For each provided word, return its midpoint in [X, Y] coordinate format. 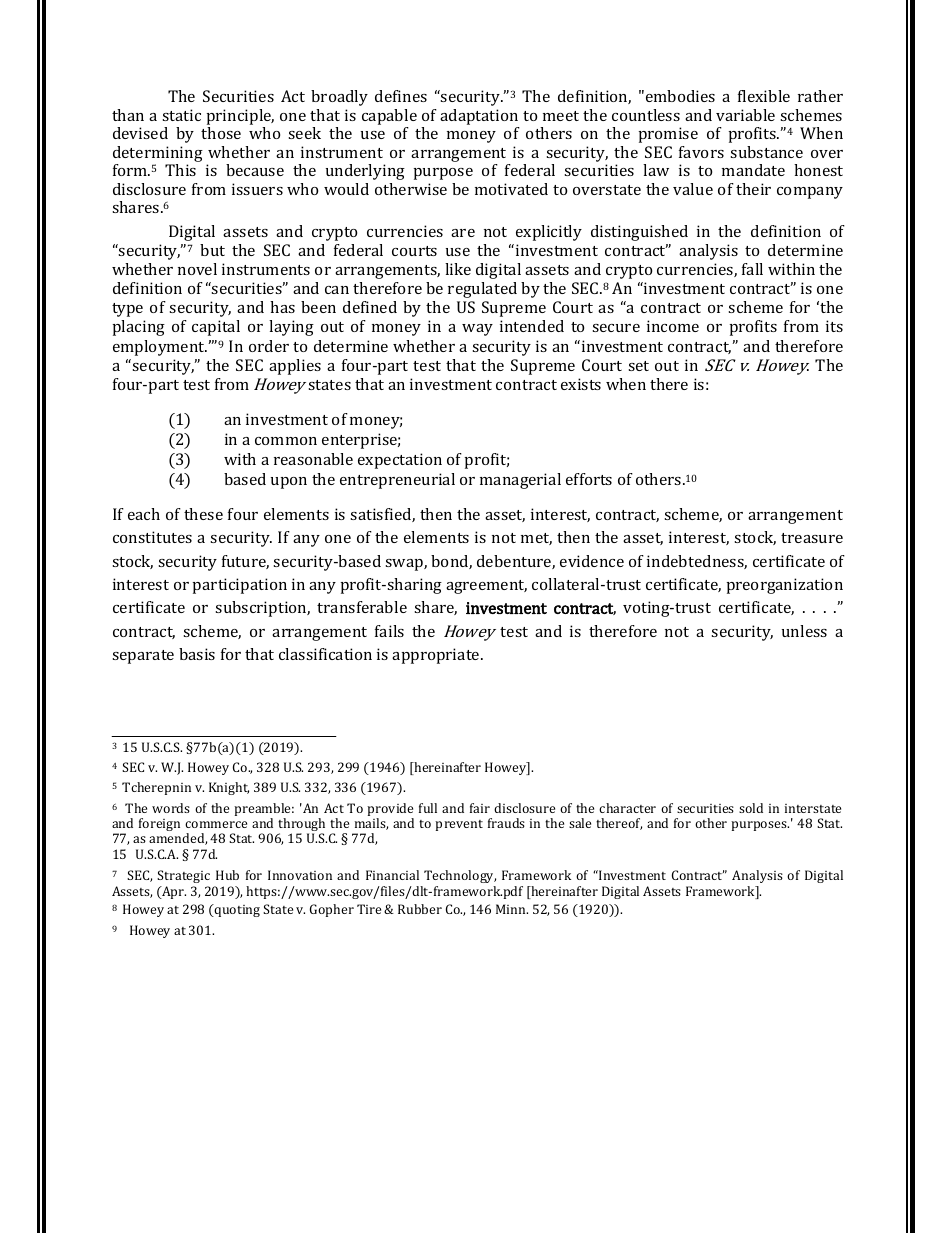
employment [160, 348]
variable [745, 115]
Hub [227, 875]
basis [197, 654]
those [221, 133]
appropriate [437, 656]
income [673, 326]
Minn [512, 909]
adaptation [479, 117]
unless [804, 631]
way [477, 330]
